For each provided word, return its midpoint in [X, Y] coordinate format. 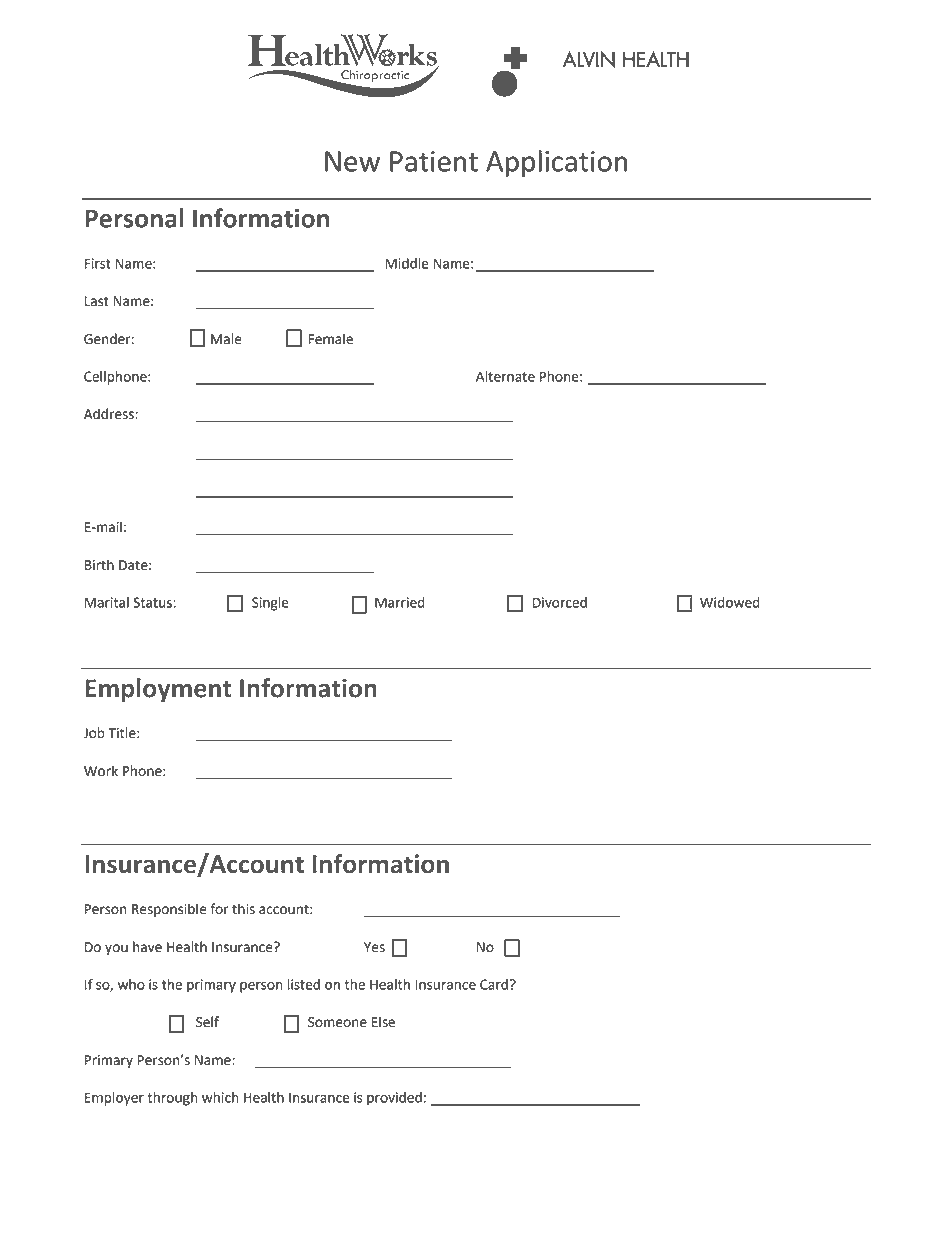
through [172, 1099]
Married [400, 602]
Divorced [560, 602]
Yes [374, 947]
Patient [434, 161]
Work [101, 771]
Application [556, 163]
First [98, 263]
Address [110, 414]
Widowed [730, 602]
